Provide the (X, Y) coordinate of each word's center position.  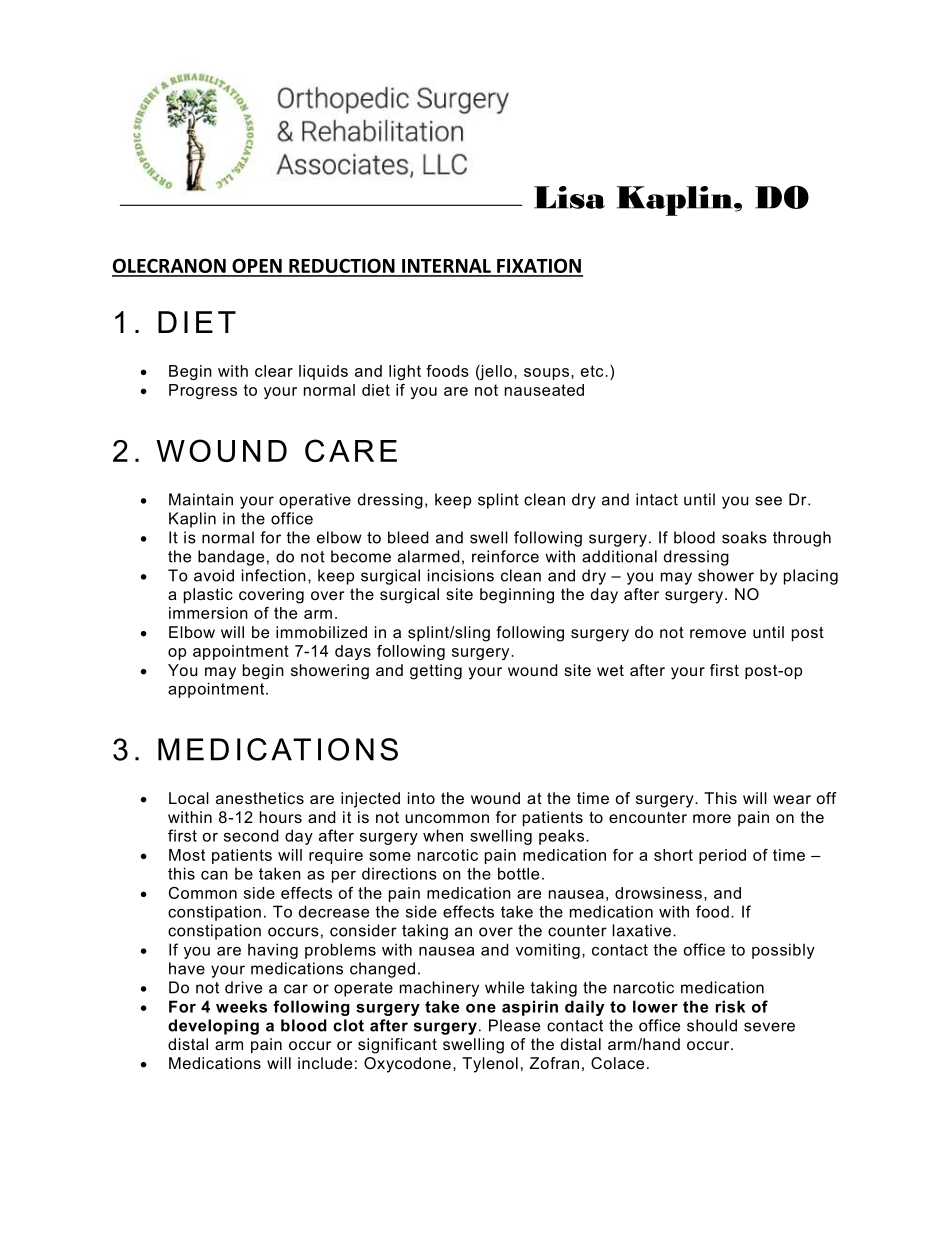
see (768, 501)
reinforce (505, 556)
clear (274, 371)
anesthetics (260, 798)
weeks (241, 1006)
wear (792, 799)
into (421, 798)
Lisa (569, 197)
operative (315, 501)
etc (593, 371)
